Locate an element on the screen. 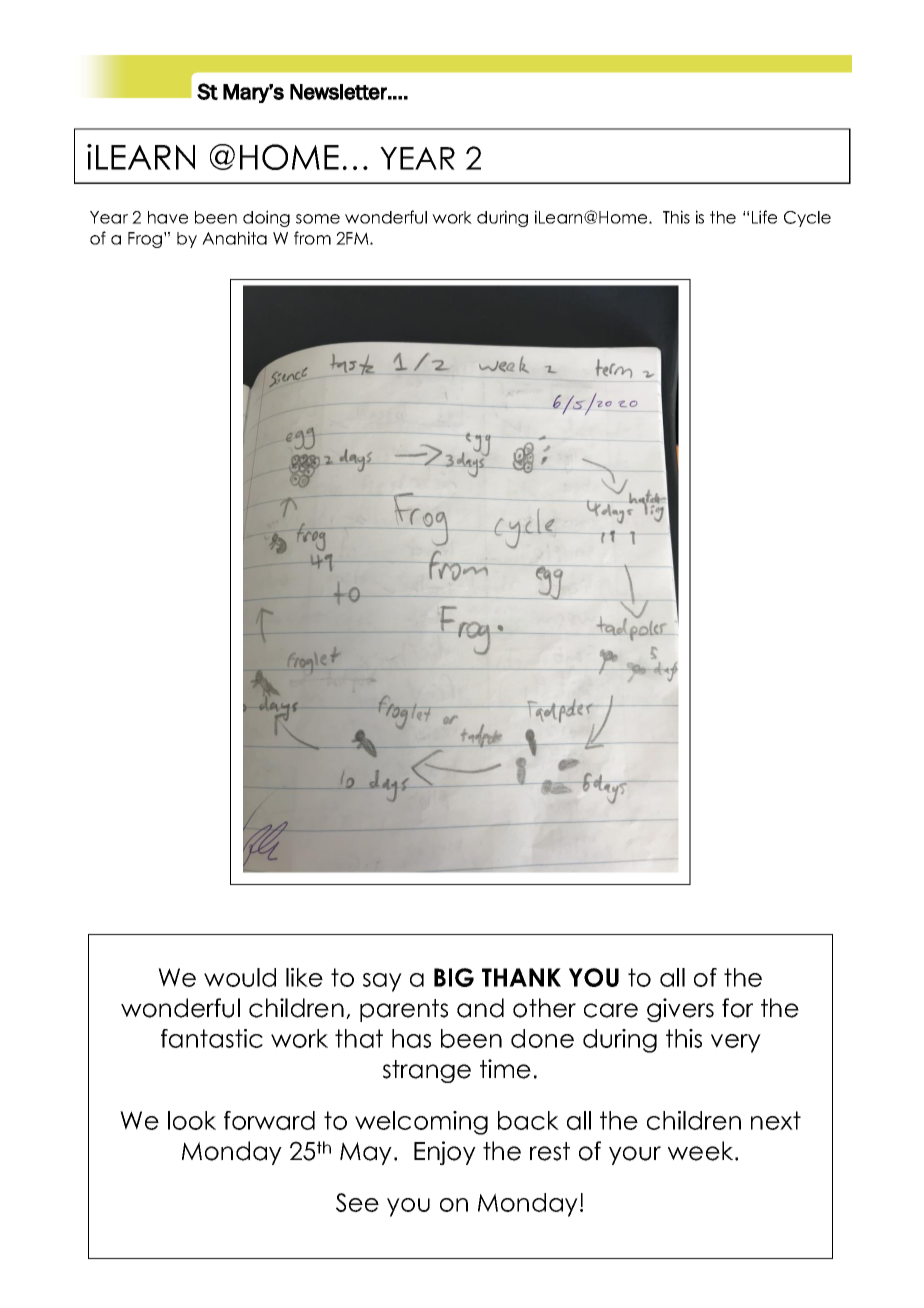  Enjoy is located at coordinates (445, 1153).
